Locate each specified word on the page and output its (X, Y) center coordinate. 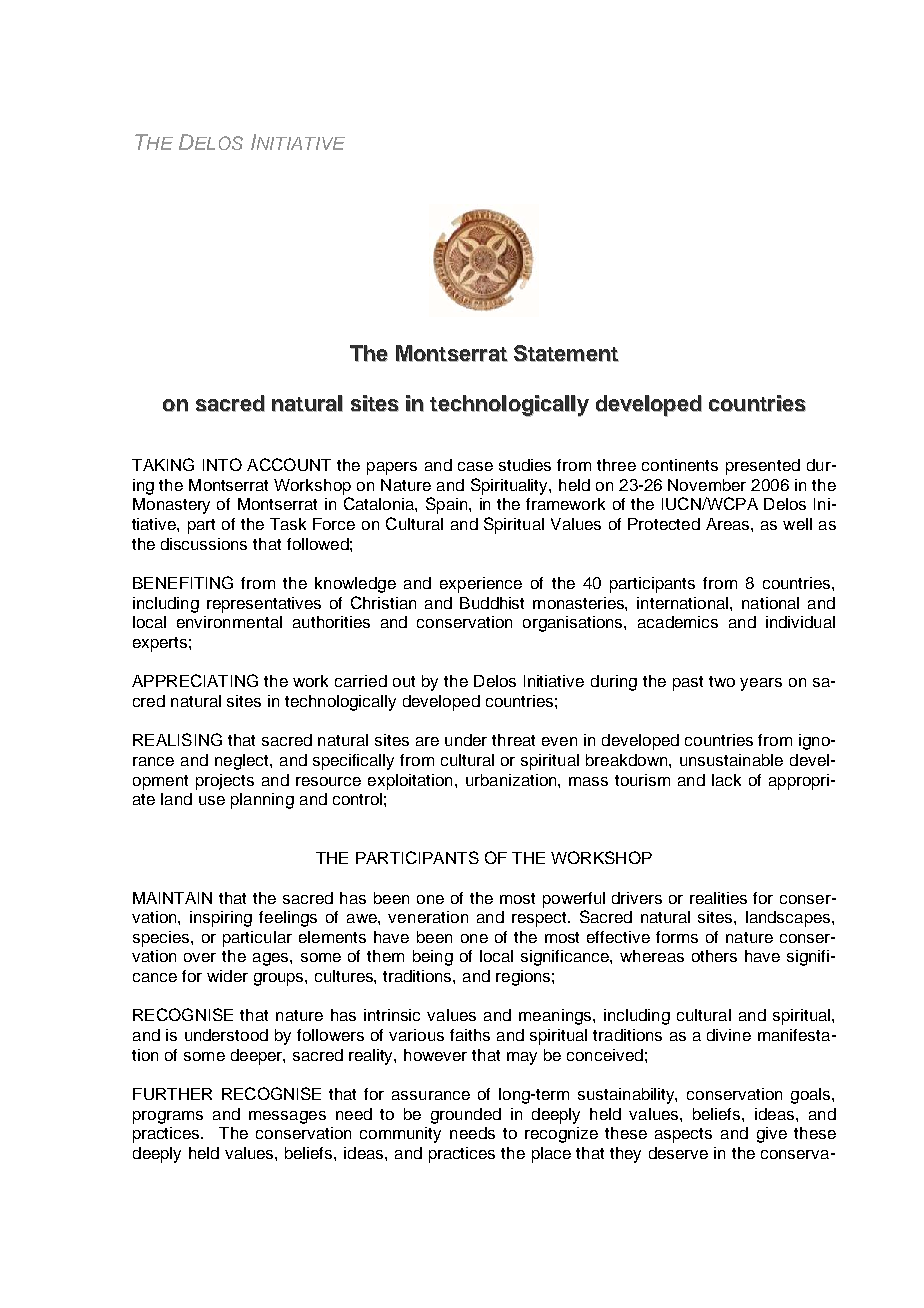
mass (588, 781)
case (475, 466)
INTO (222, 464)
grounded (466, 1116)
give (772, 1135)
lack (726, 780)
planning (262, 801)
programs (168, 1117)
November (707, 485)
